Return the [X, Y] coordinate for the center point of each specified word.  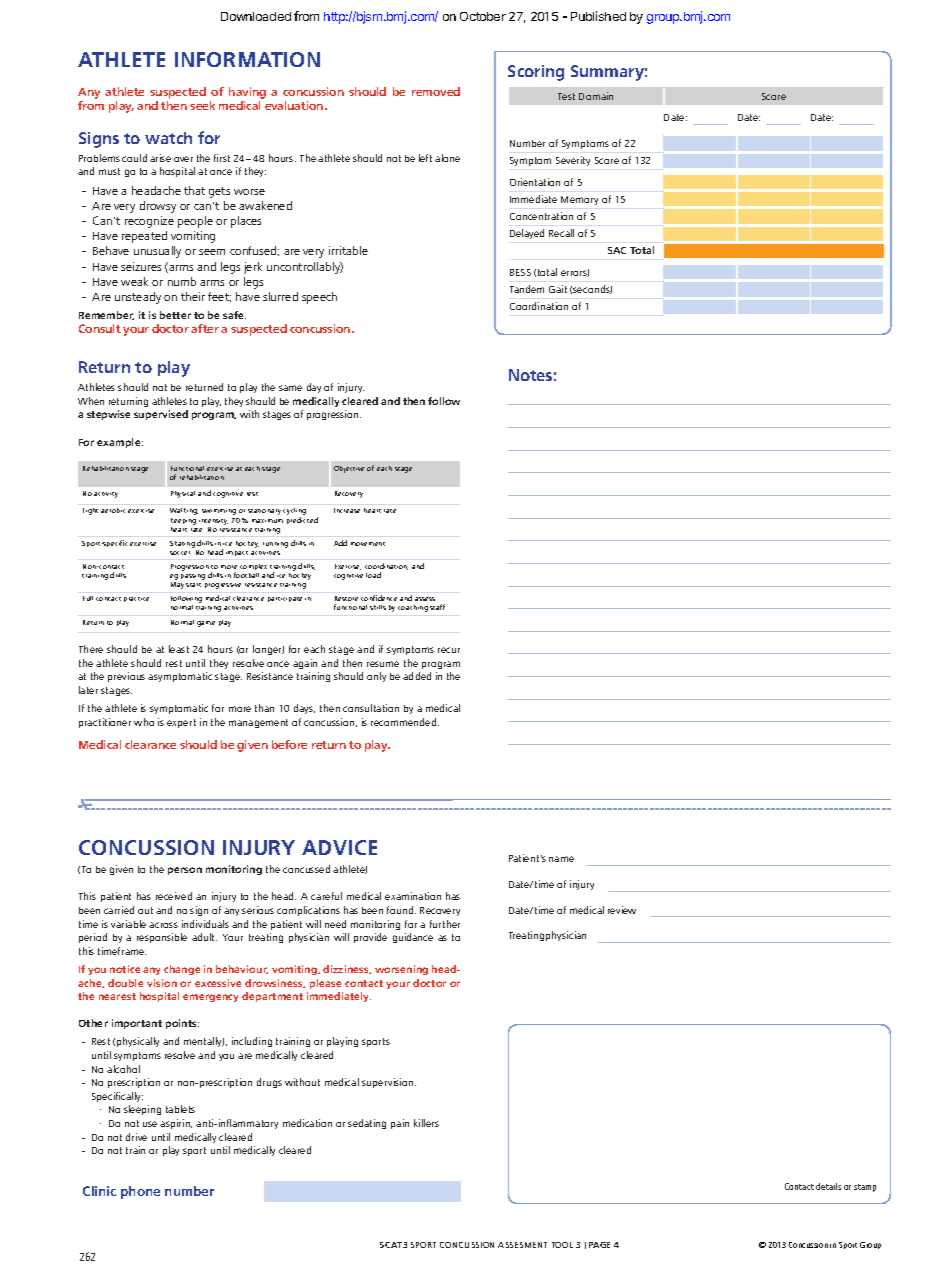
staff [437, 607]
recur [449, 650]
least [179, 649]
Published [598, 16]
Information [247, 59]
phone [140, 1192]
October [483, 16]
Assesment [522, 1245]
